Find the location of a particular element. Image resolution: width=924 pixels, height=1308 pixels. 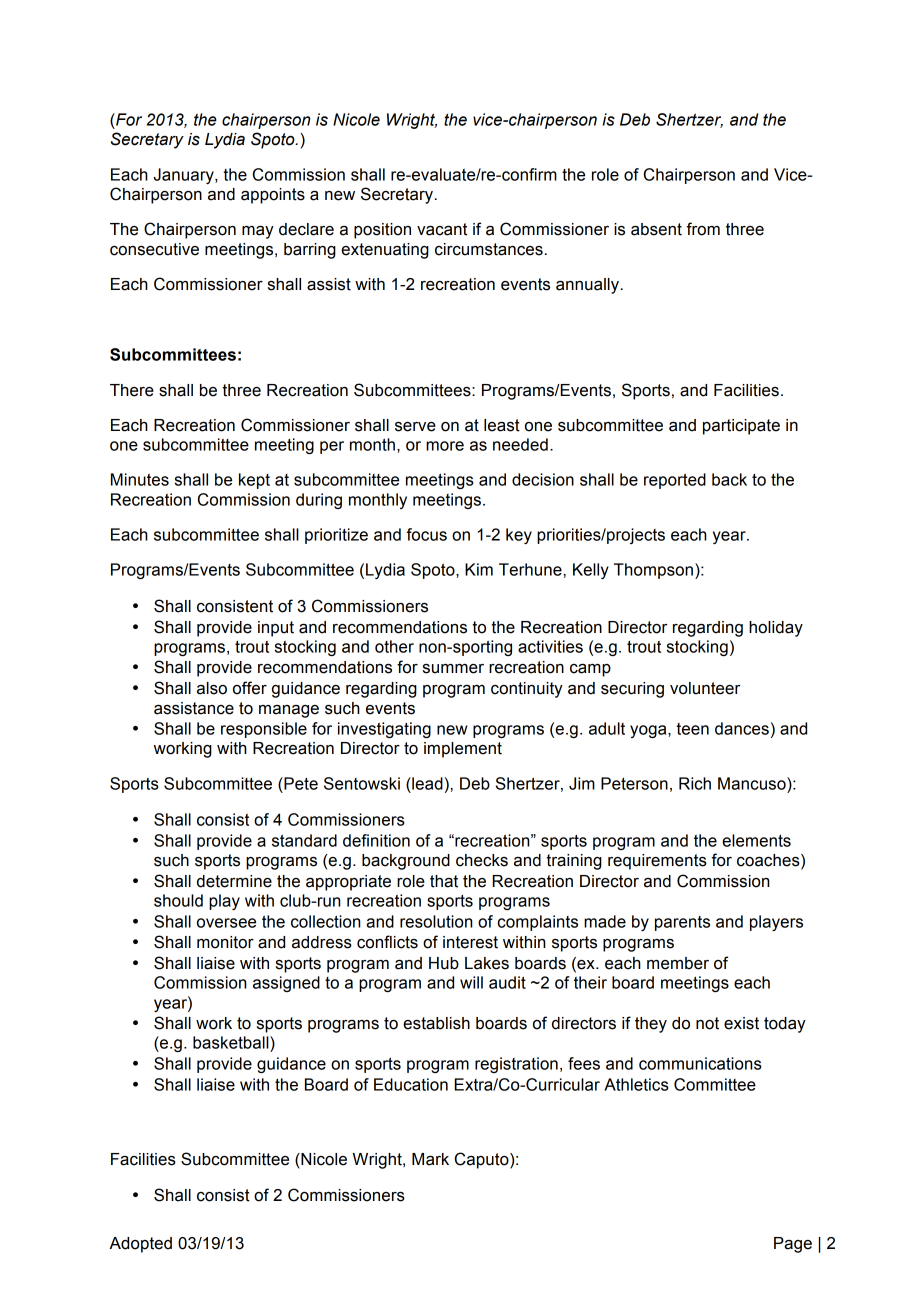

Kim is located at coordinates (479, 569).
